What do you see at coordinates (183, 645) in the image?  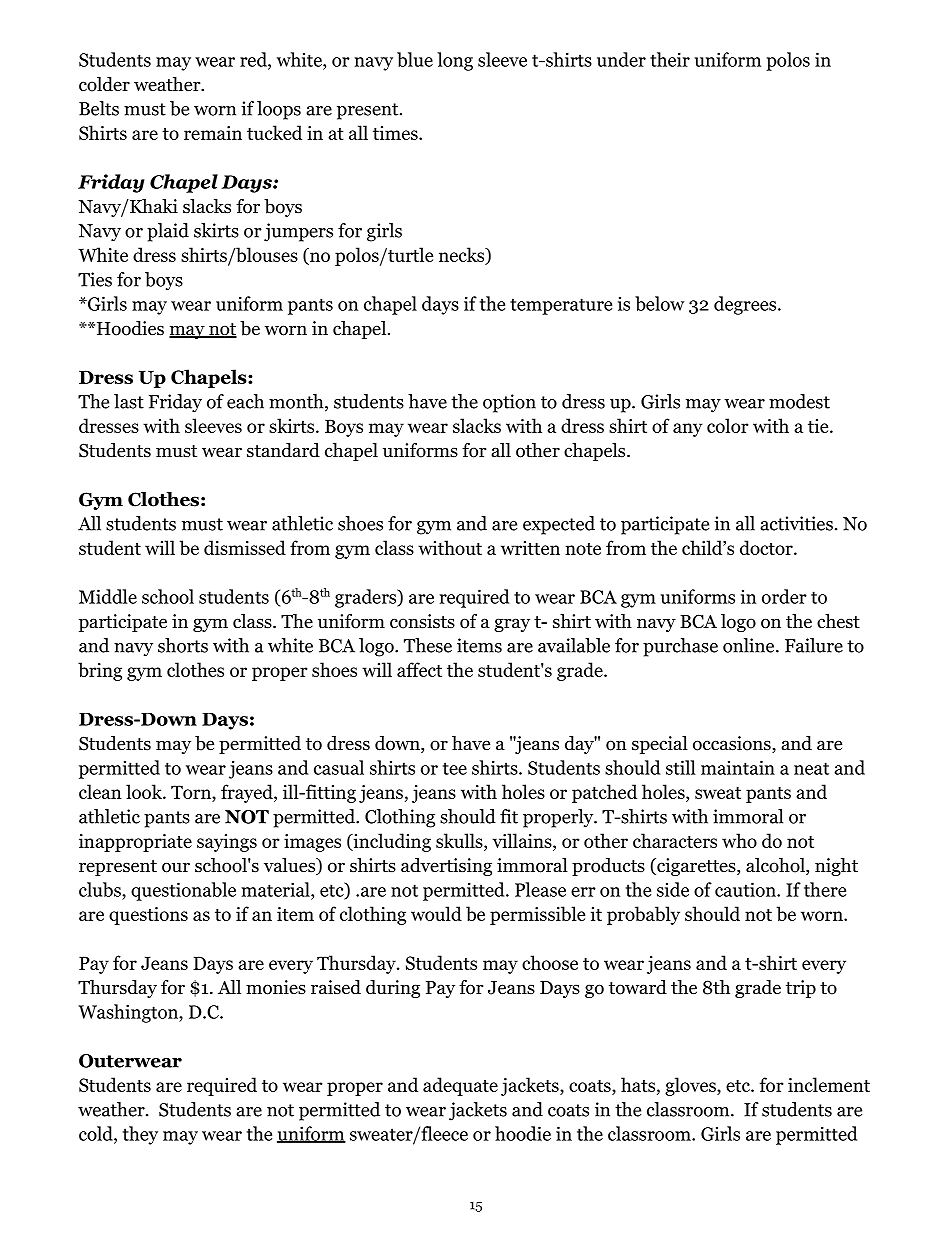 I see `shorts` at bounding box center [183, 645].
